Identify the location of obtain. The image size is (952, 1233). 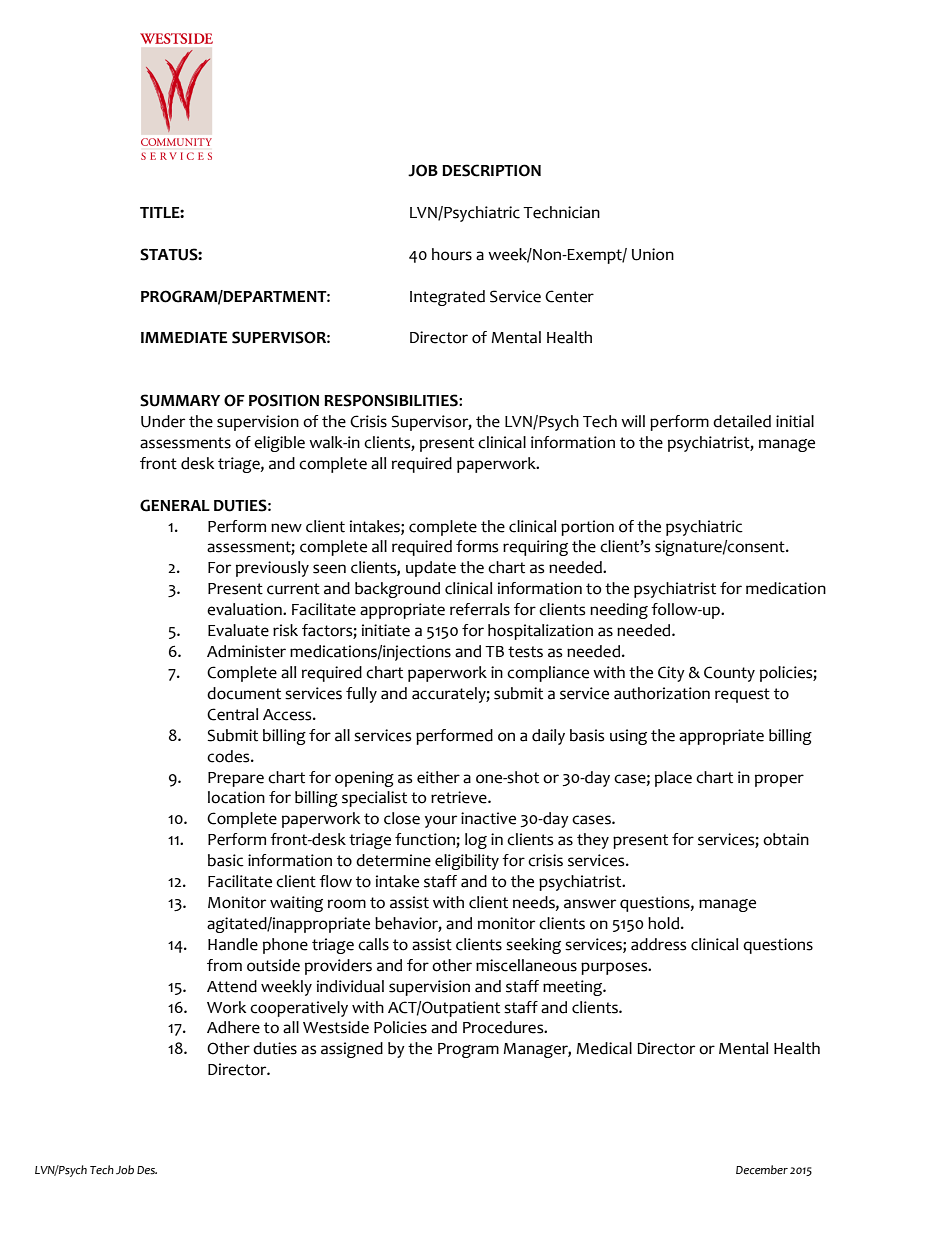
(786, 839).
